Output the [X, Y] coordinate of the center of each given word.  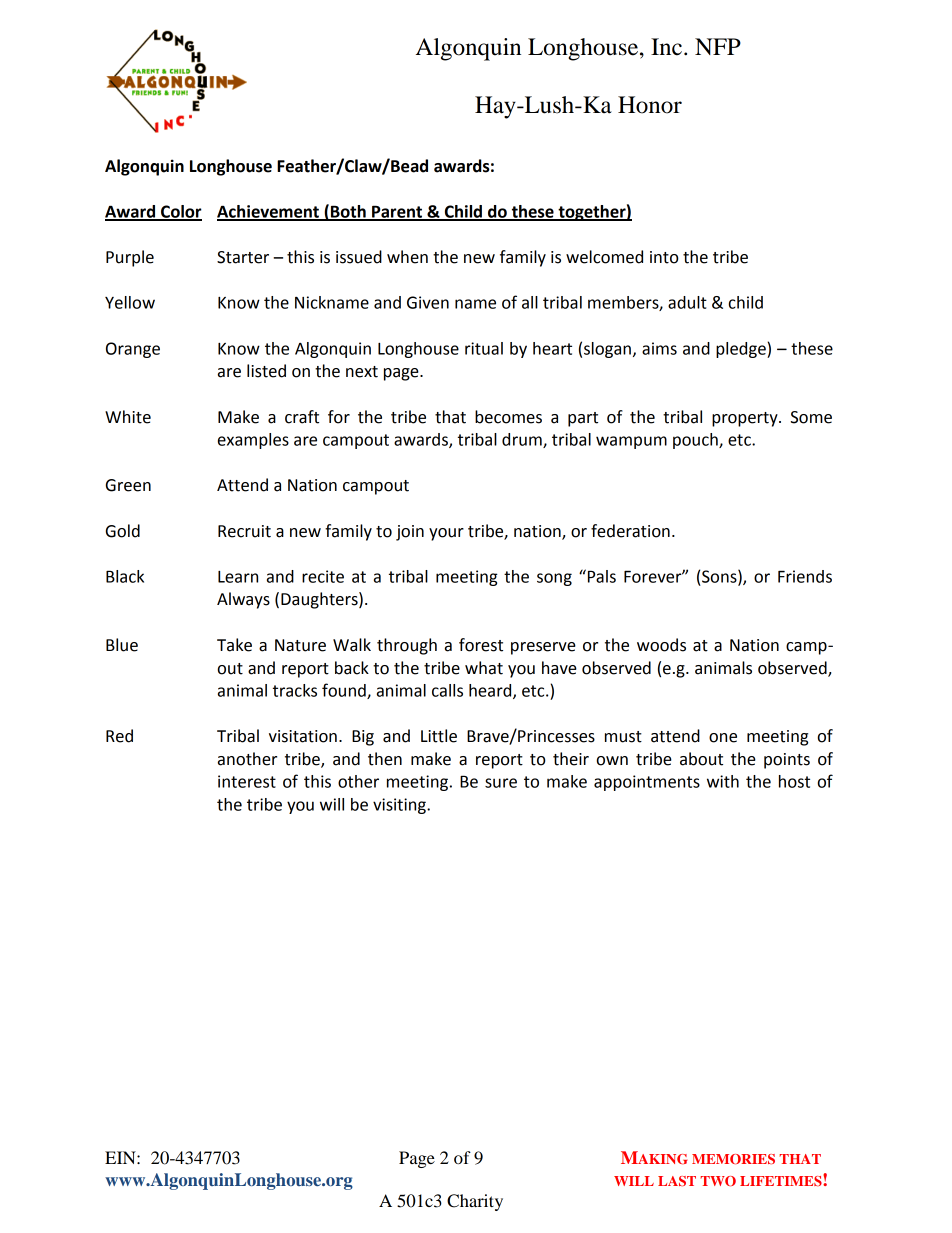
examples [253, 441]
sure [501, 783]
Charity [475, 1202]
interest [247, 781]
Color [180, 212]
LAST [677, 1181]
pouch [696, 441]
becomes [508, 417]
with [723, 781]
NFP [718, 46]
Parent [397, 212]
